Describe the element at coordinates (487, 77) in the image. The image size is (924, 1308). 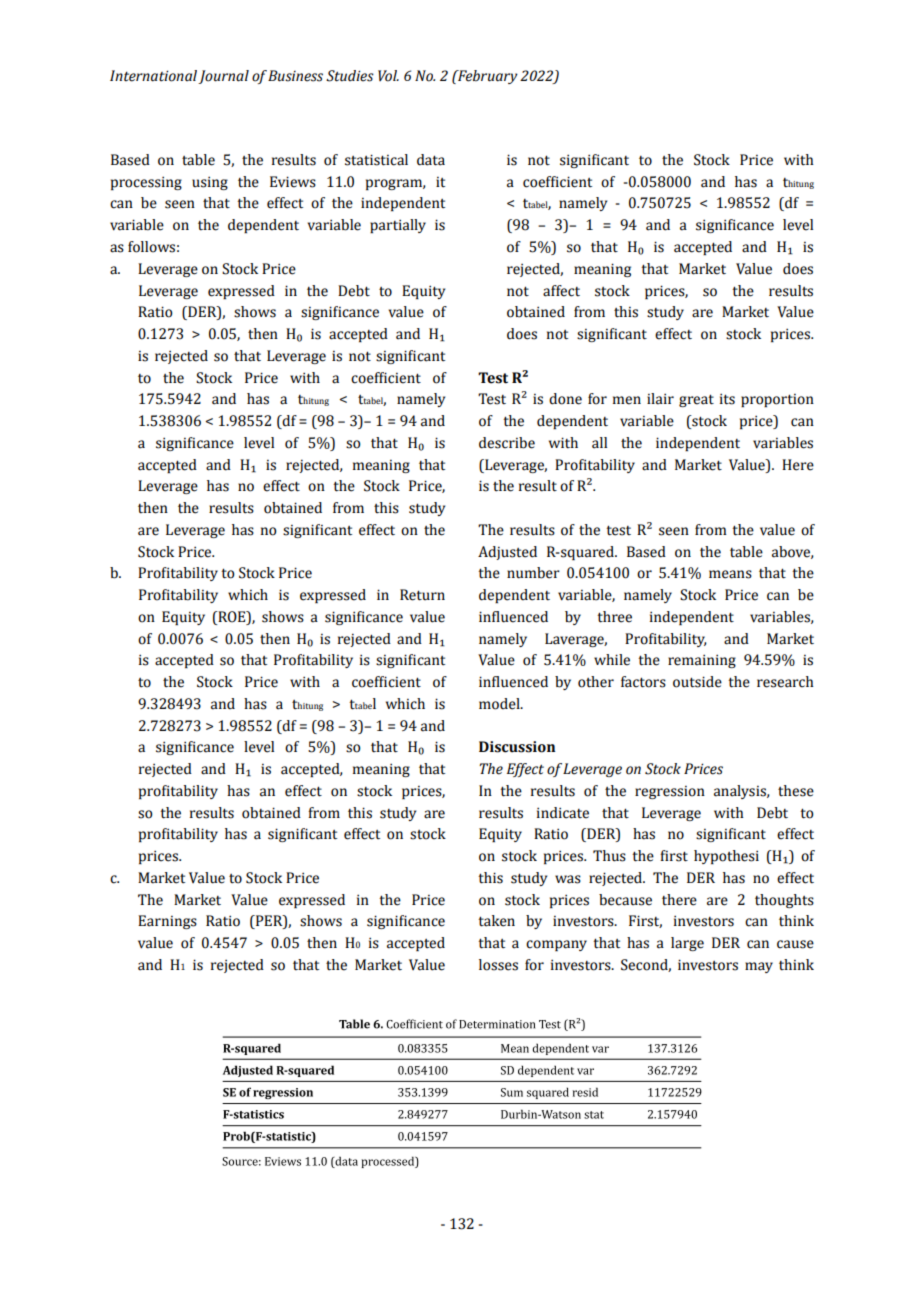
I see `February` at that location.
